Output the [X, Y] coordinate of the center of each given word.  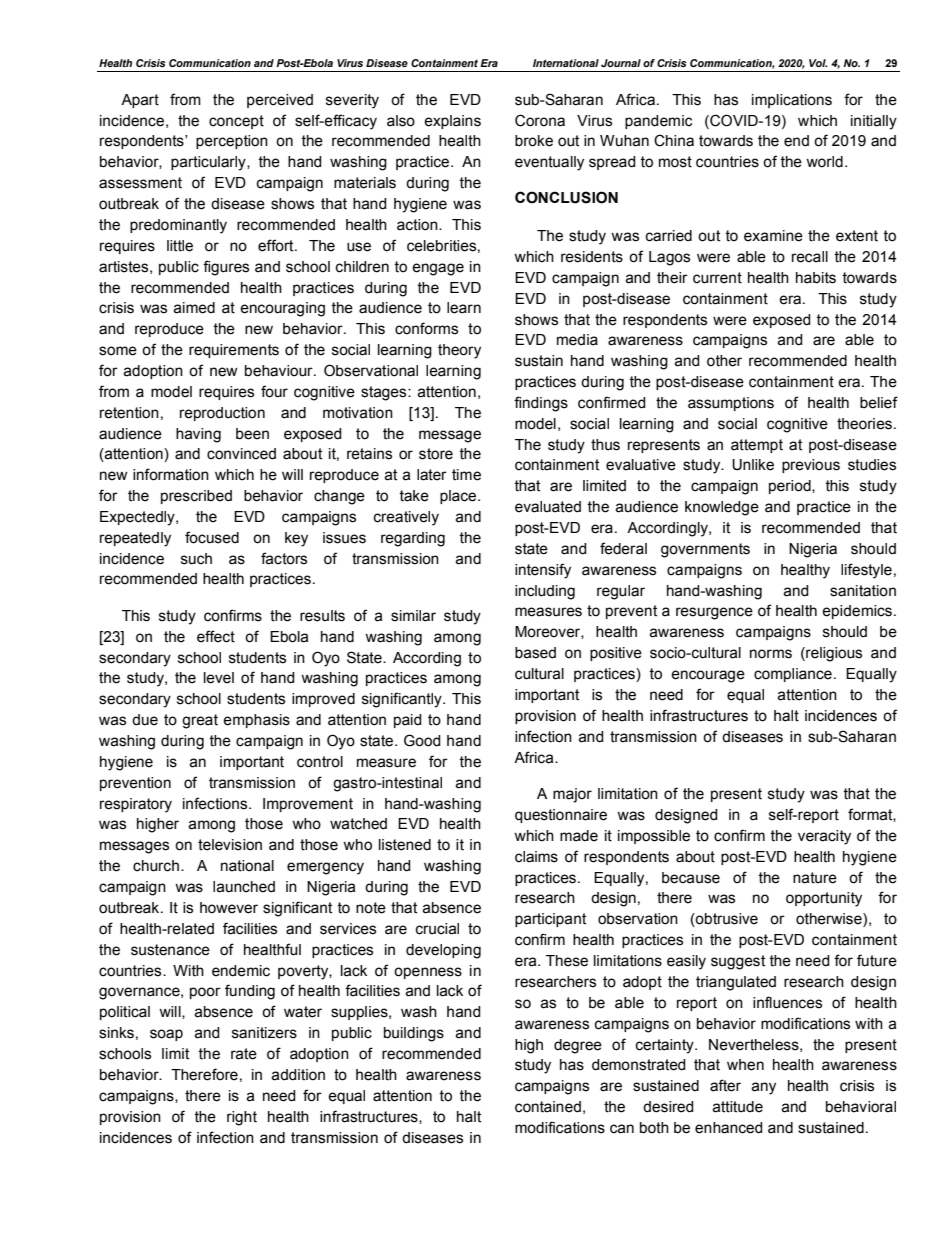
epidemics [857, 612]
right [242, 1118]
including [545, 592]
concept [236, 122]
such [196, 559]
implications [792, 101]
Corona [540, 120]
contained [548, 1107]
